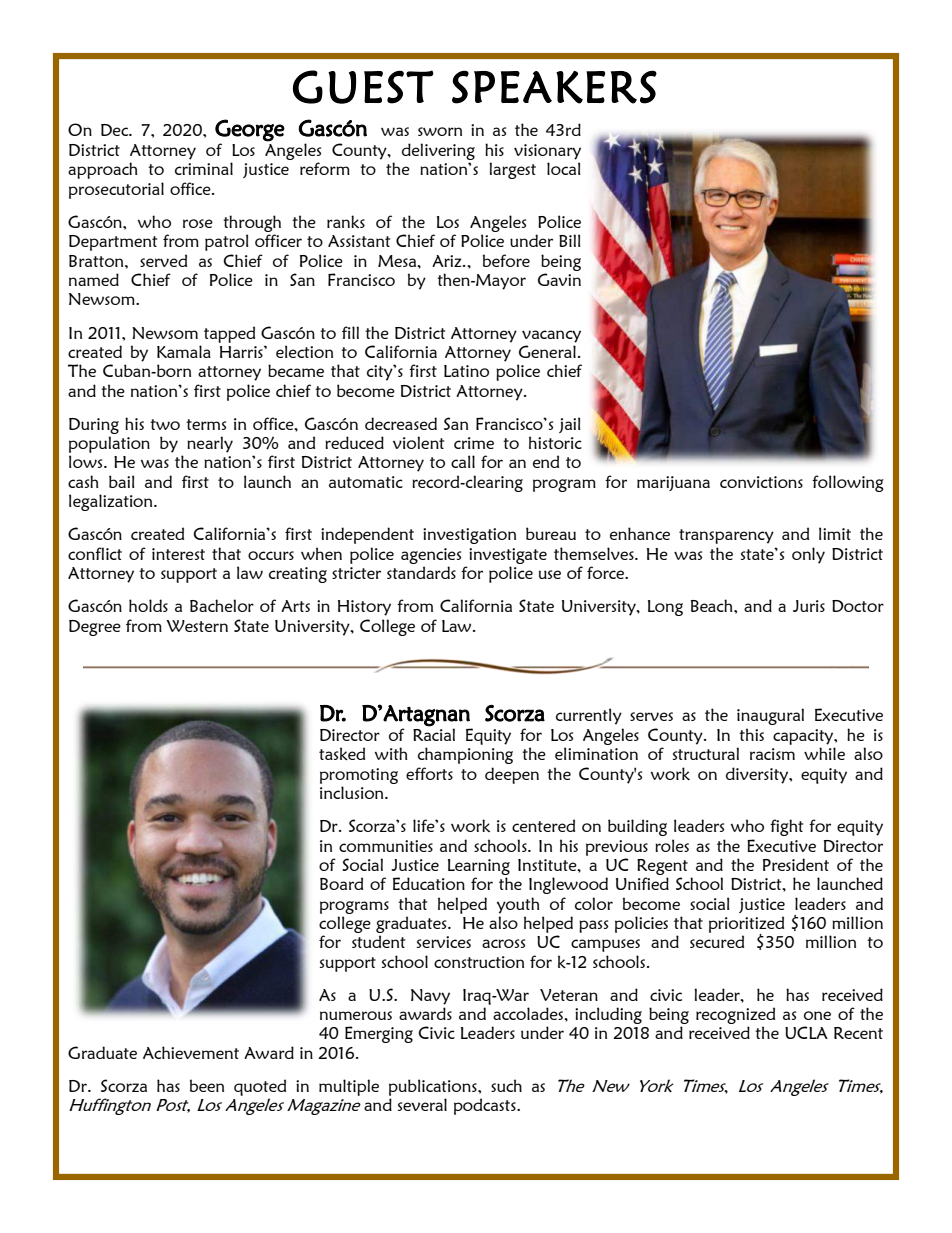  I want to click on inaugural, so click(770, 716).
